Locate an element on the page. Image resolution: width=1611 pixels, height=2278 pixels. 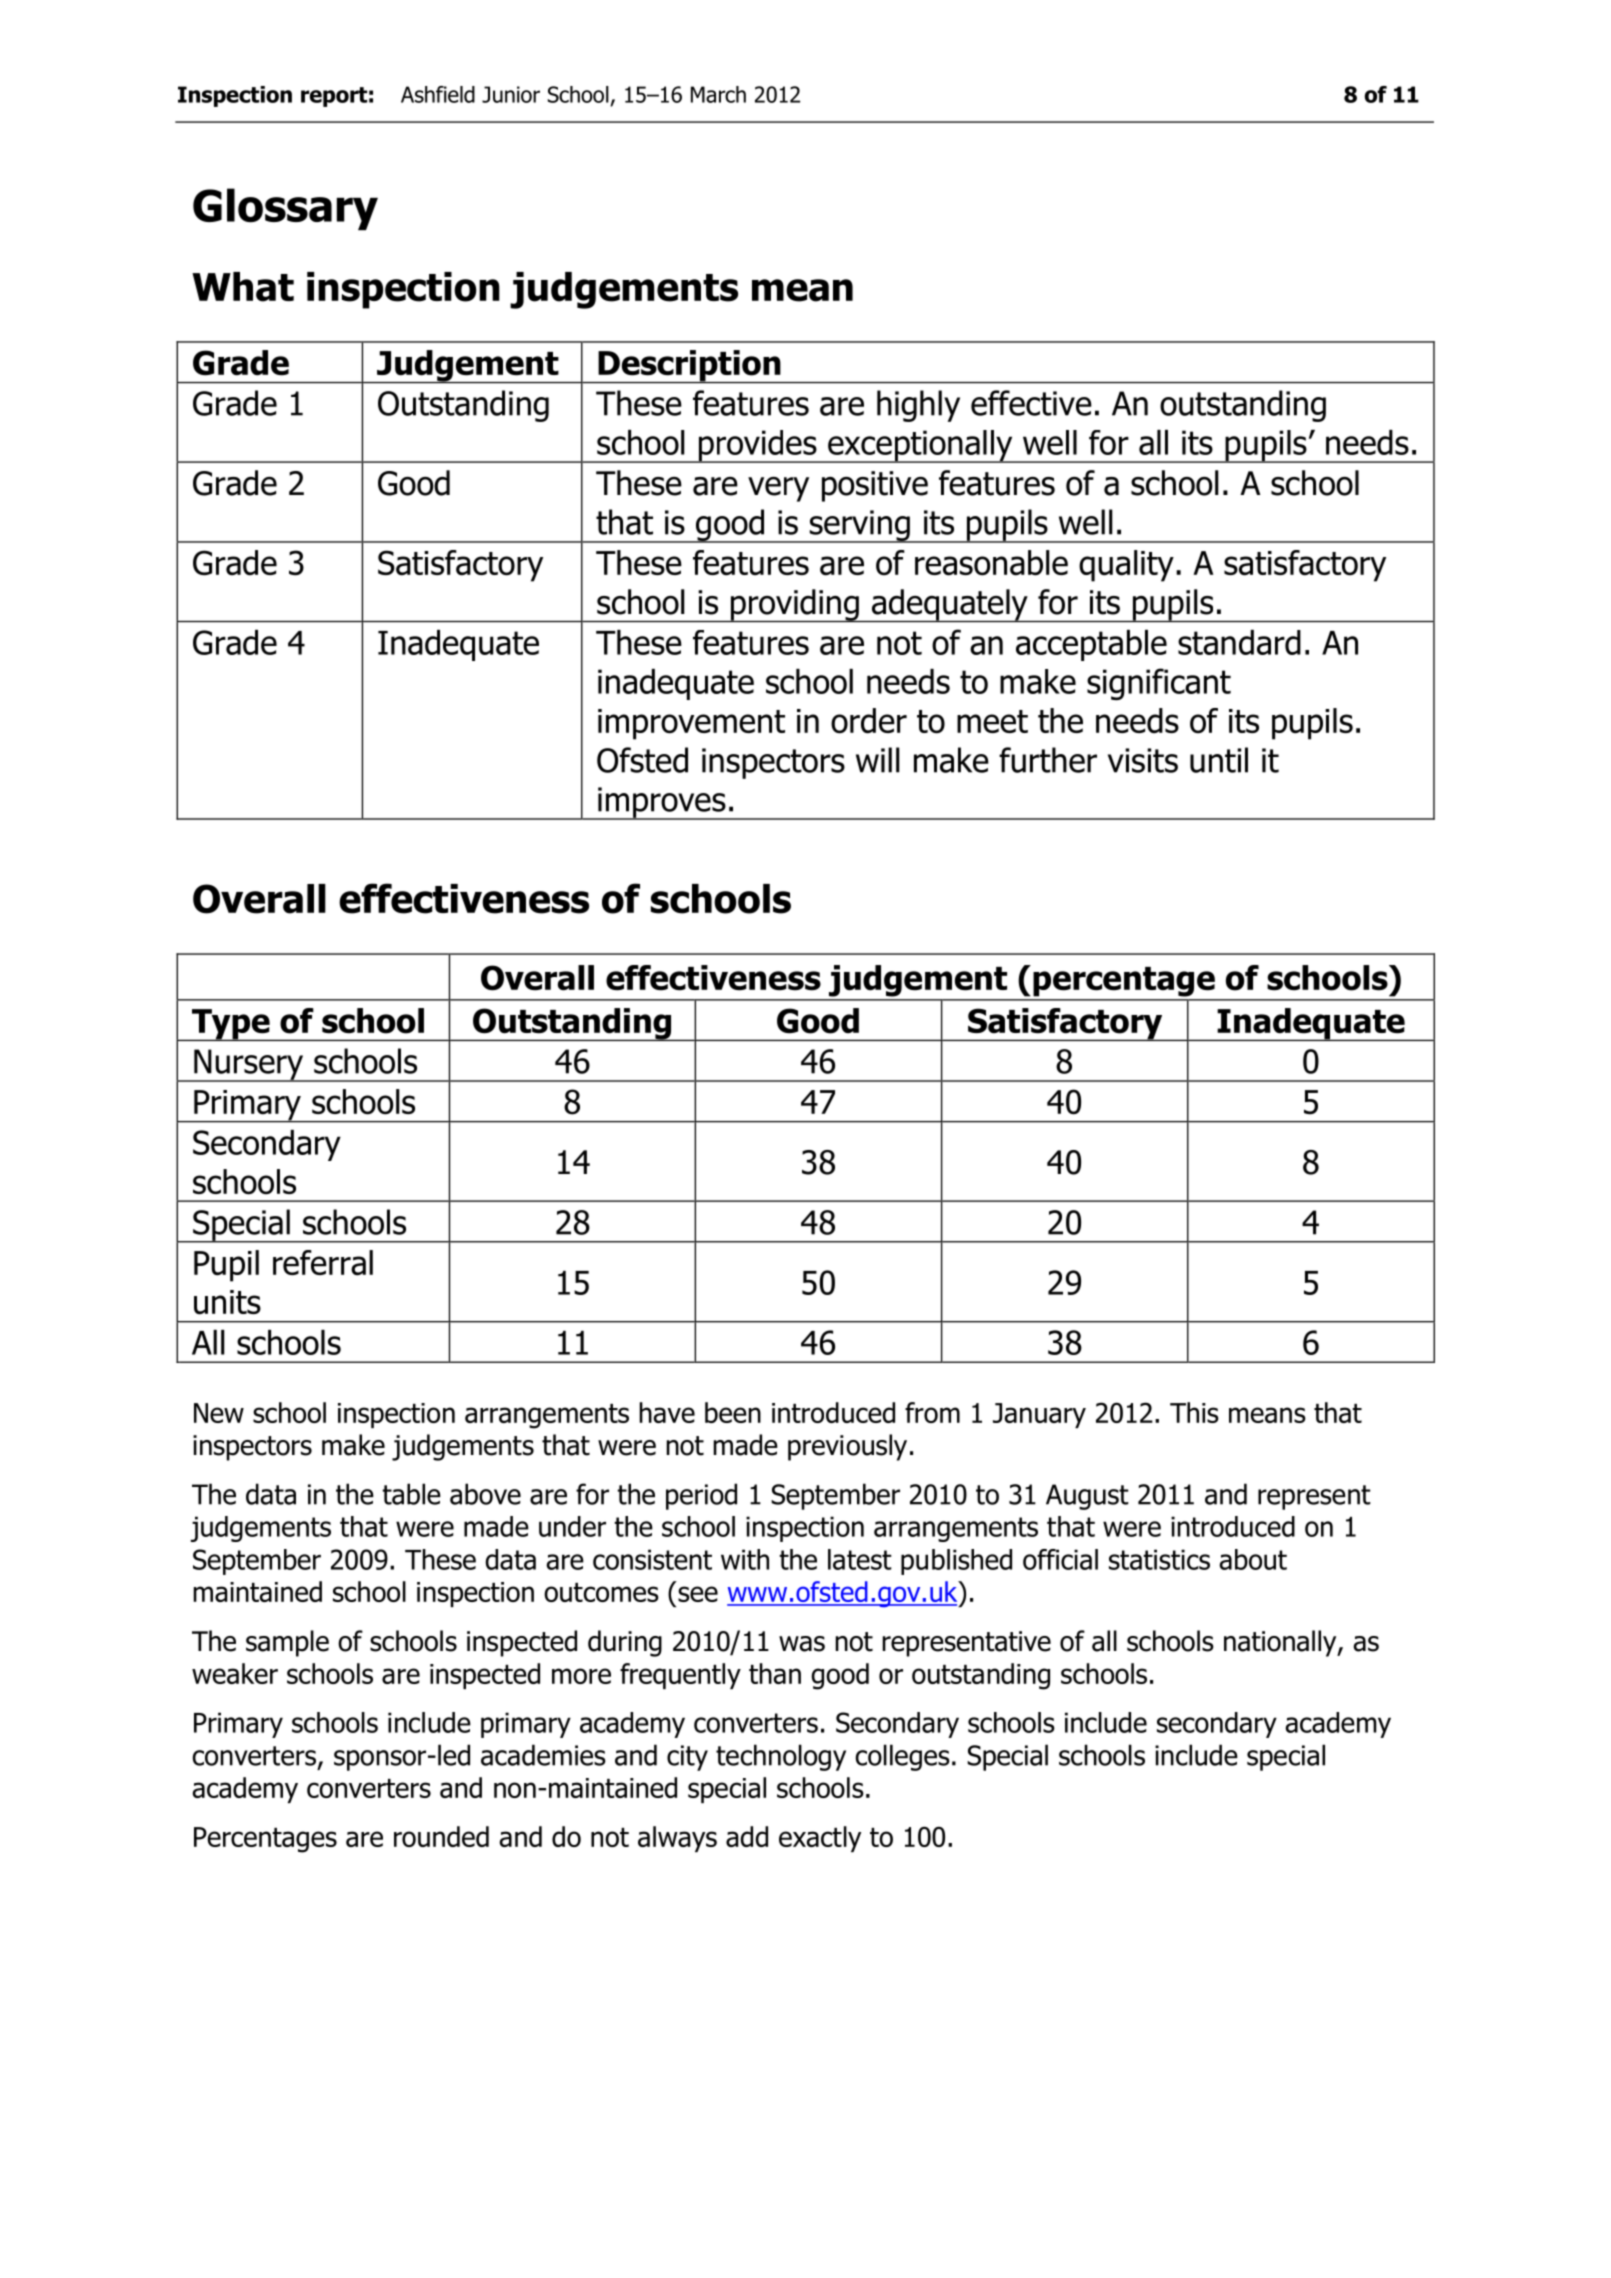
Type is located at coordinates (231, 1025).
